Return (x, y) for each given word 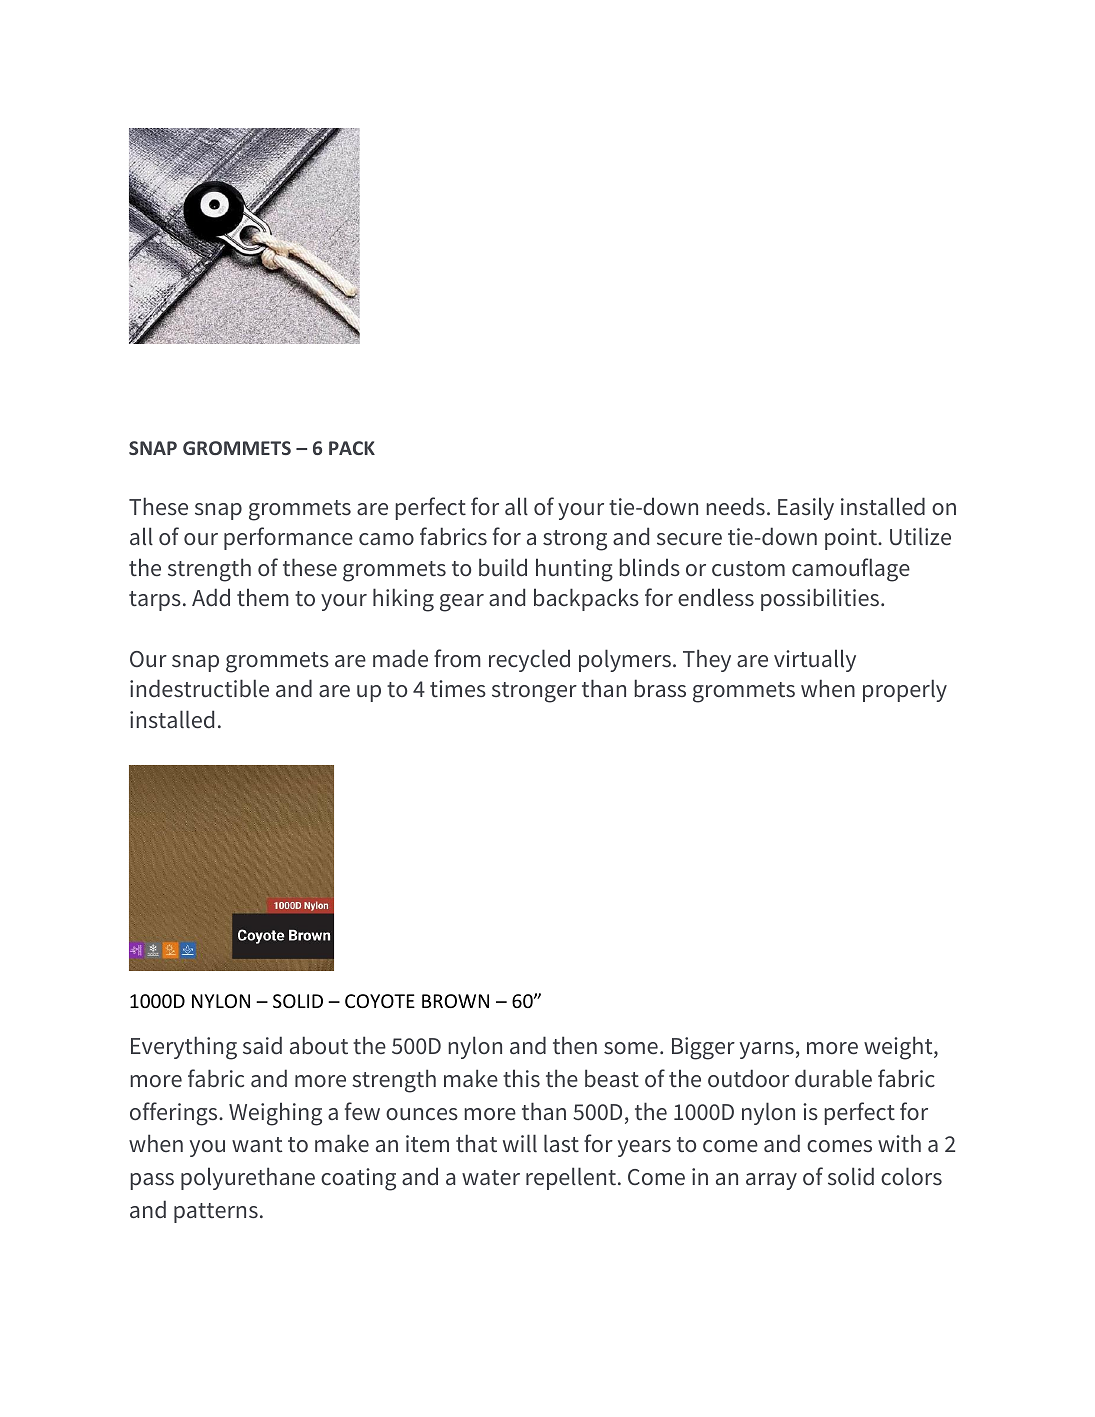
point (852, 539)
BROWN (455, 1001)
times (458, 688)
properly (905, 690)
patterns (216, 1213)
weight (899, 1048)
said (262, 1045)
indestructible (199, 688)
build (503, 567)
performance (288, 538)
